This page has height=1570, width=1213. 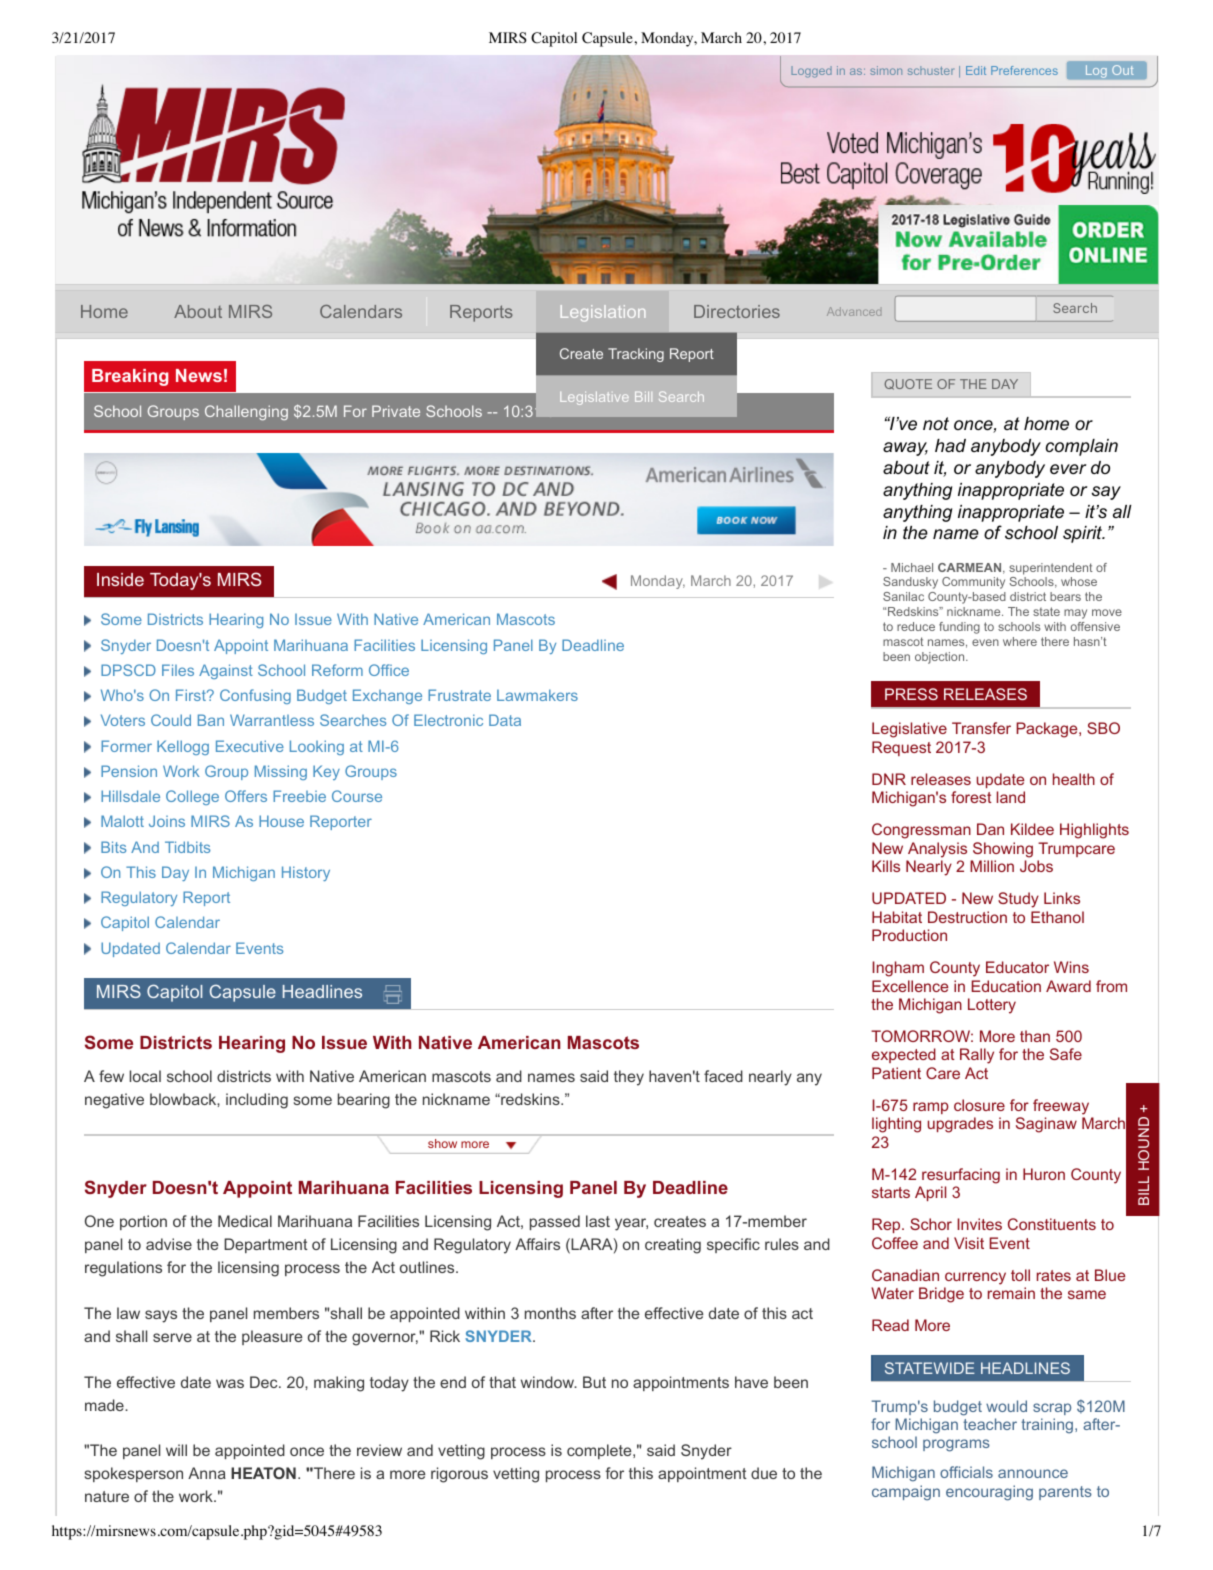 What do you see at coordinates (629, 1078) in the page?
I see `they` at bounding box center [629, 1078].
